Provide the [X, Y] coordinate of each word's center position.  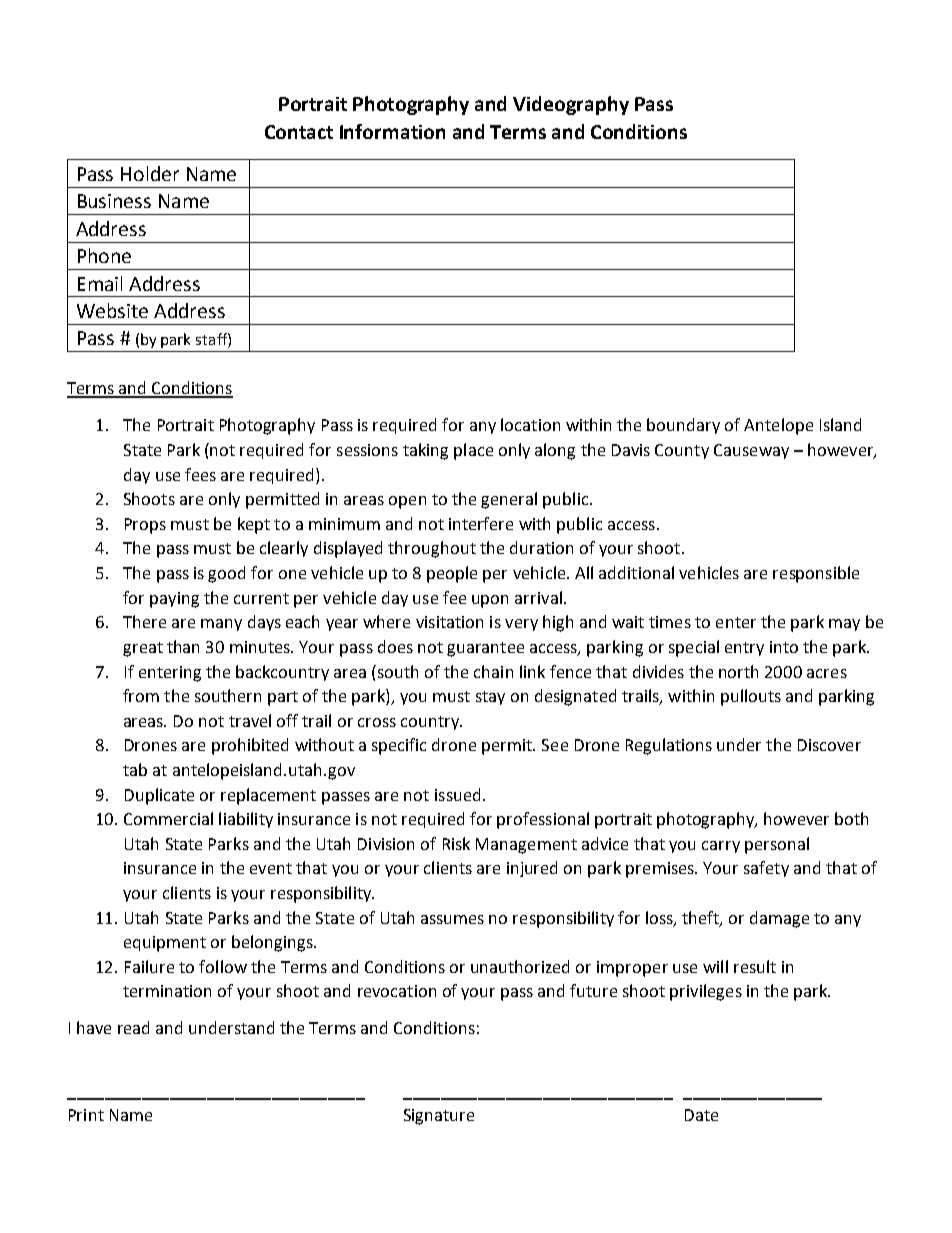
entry [744, 649]
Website [112, 310]
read [133, 1027]
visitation [449, 622]
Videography [571, 105]
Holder [150, 173]
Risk [456, 843]
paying [174, 600]
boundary [683, 426]
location [530, 424]
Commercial [168, 818]
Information [392, 131]
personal [777, 845]
